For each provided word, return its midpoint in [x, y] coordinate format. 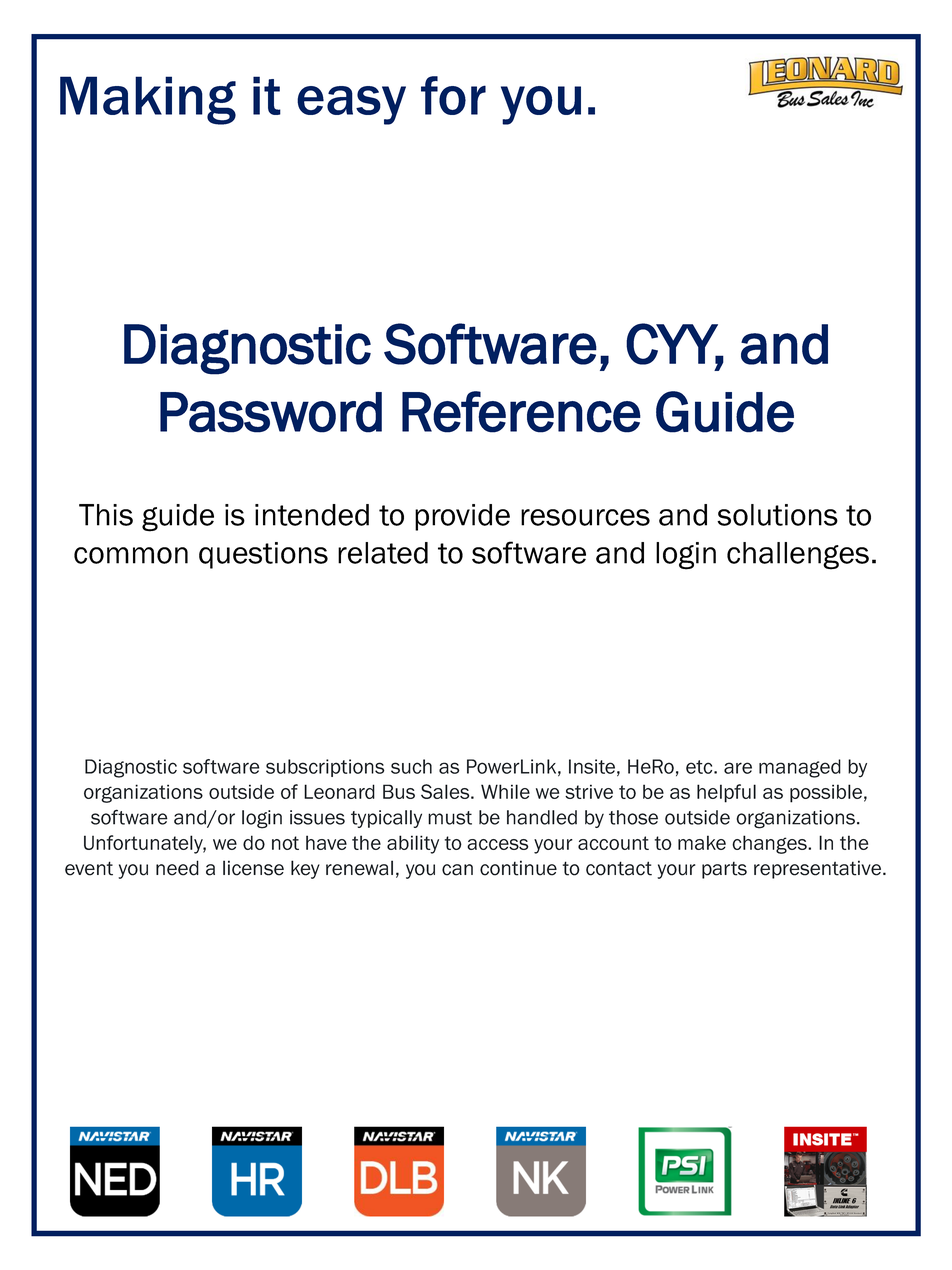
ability [413, 844]
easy [351, 105]
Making [148, 100]
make [702, 842]
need [177, 868]
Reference [521, 412]
